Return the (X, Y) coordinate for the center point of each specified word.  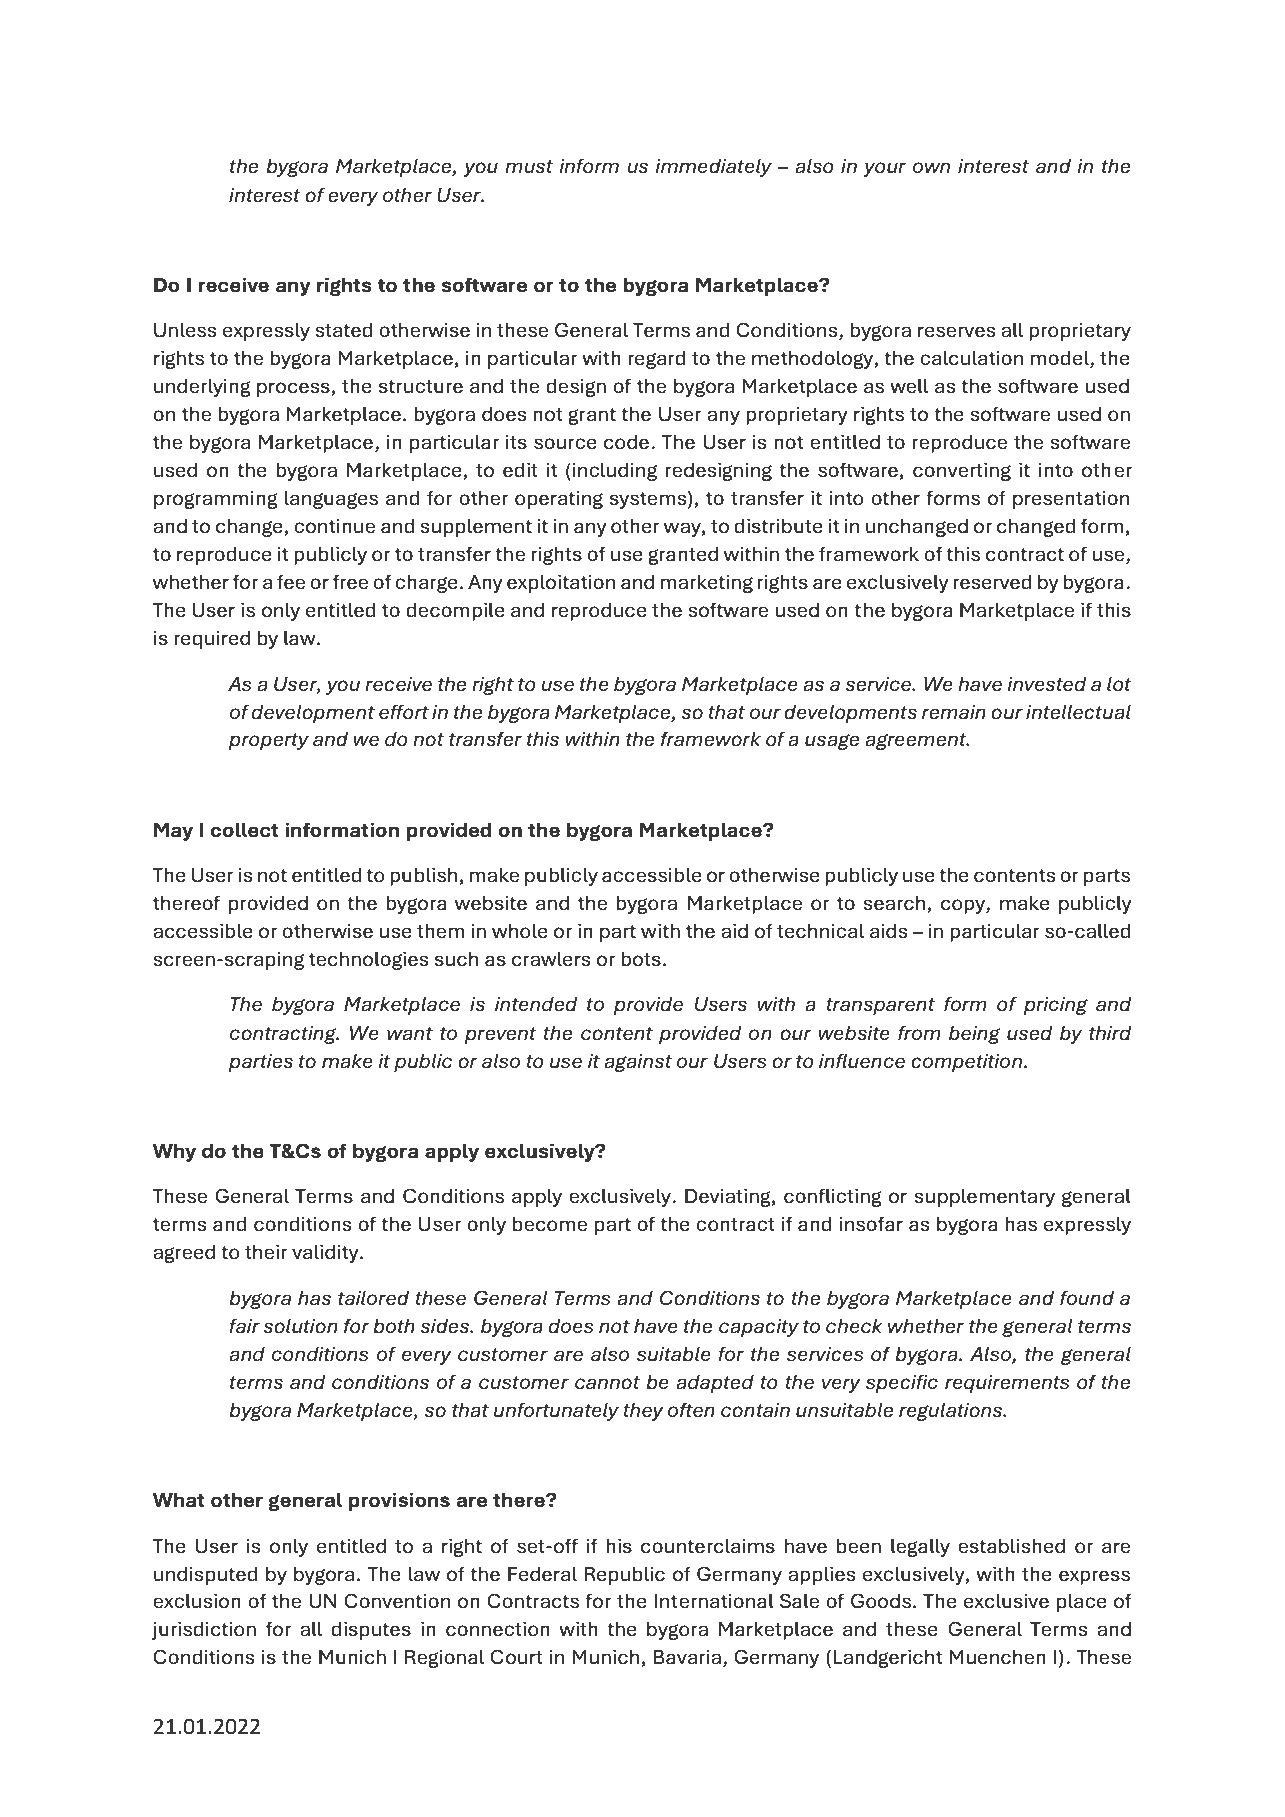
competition (968, 1063)
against (638, 1063)
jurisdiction (204, 1631)
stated (344, 330)
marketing (707, 584)
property (269, 741)
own (931, 167)
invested (1047, 684)
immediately (713, 168)
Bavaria (687, 1657)
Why (174, 1153)
